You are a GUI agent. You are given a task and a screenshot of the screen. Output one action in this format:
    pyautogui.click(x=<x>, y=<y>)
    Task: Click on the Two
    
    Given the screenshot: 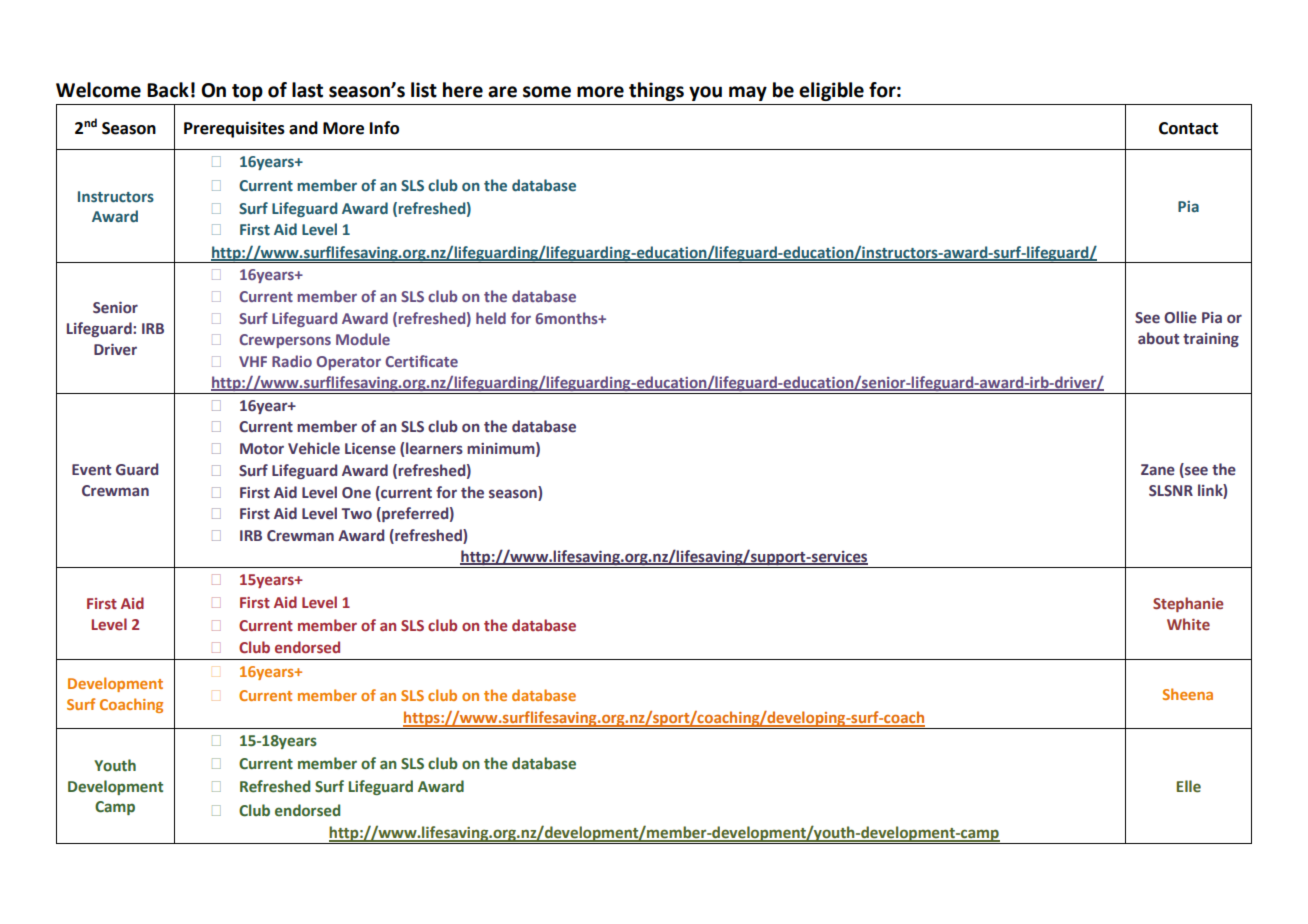 What is the action you would take?
    pyautogui.click(x=356, y=514)
